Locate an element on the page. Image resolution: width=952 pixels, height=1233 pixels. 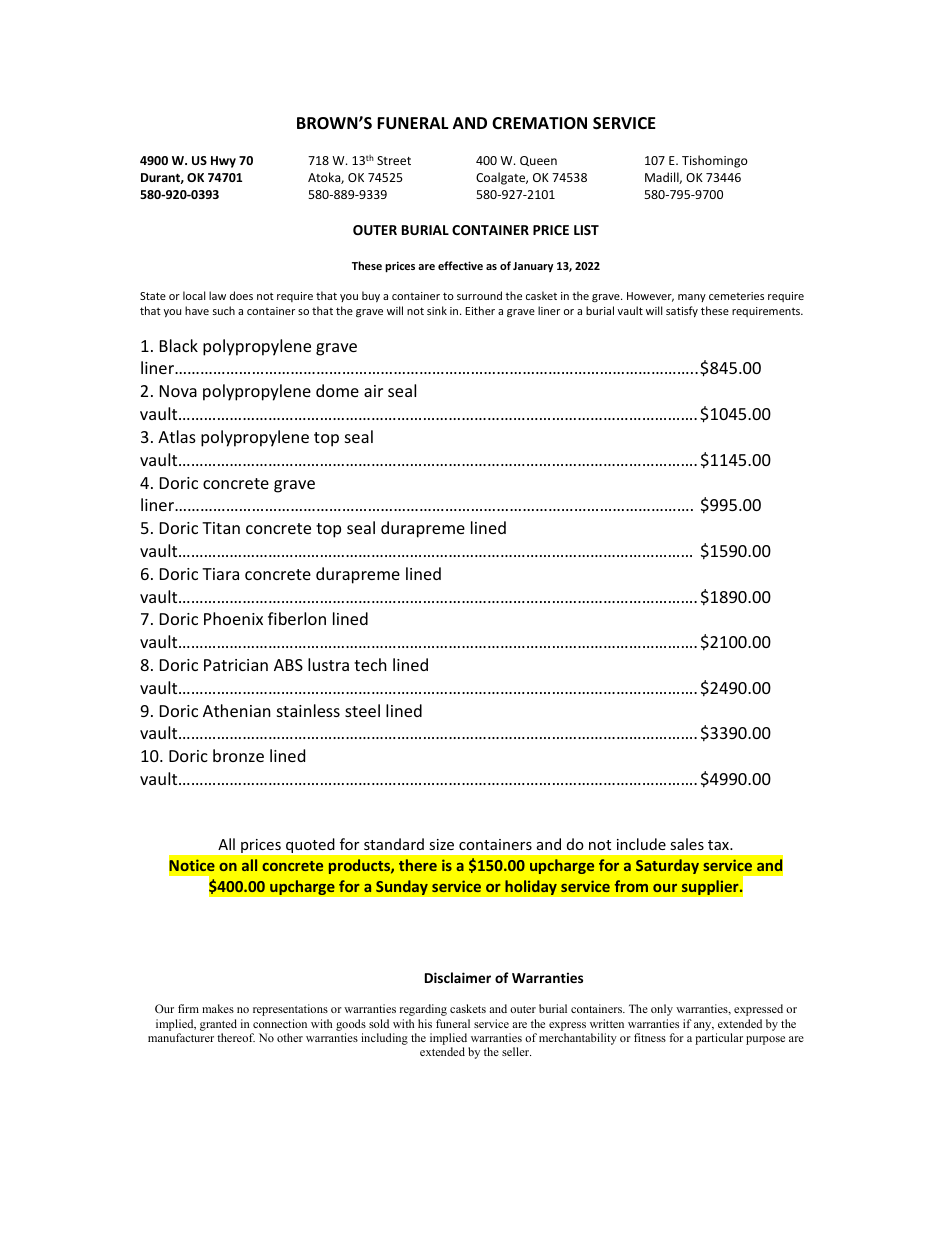
particular is located at coordinates (719, 1039).
